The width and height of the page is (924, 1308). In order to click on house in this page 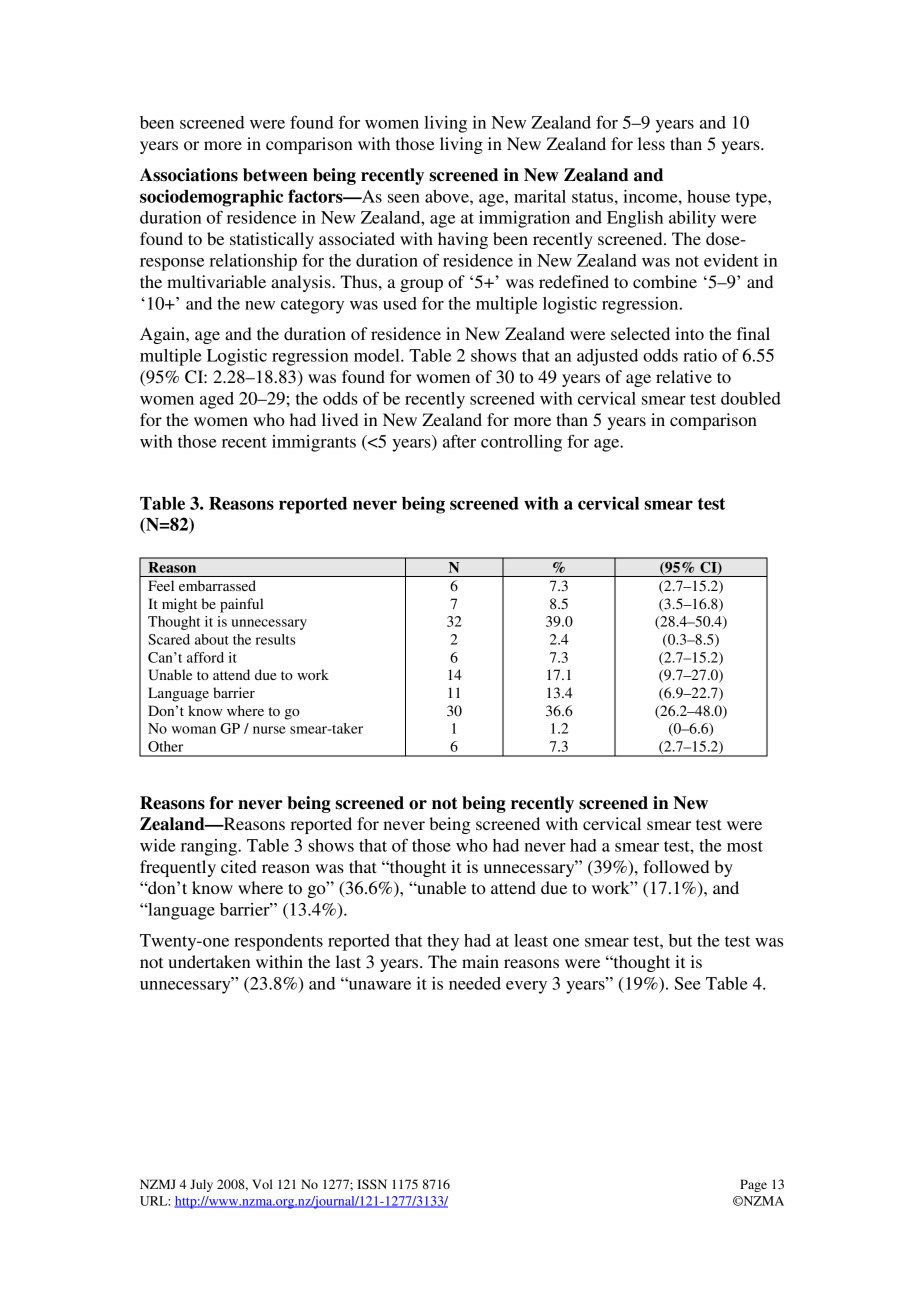, I will do `click(708, 196)`.
